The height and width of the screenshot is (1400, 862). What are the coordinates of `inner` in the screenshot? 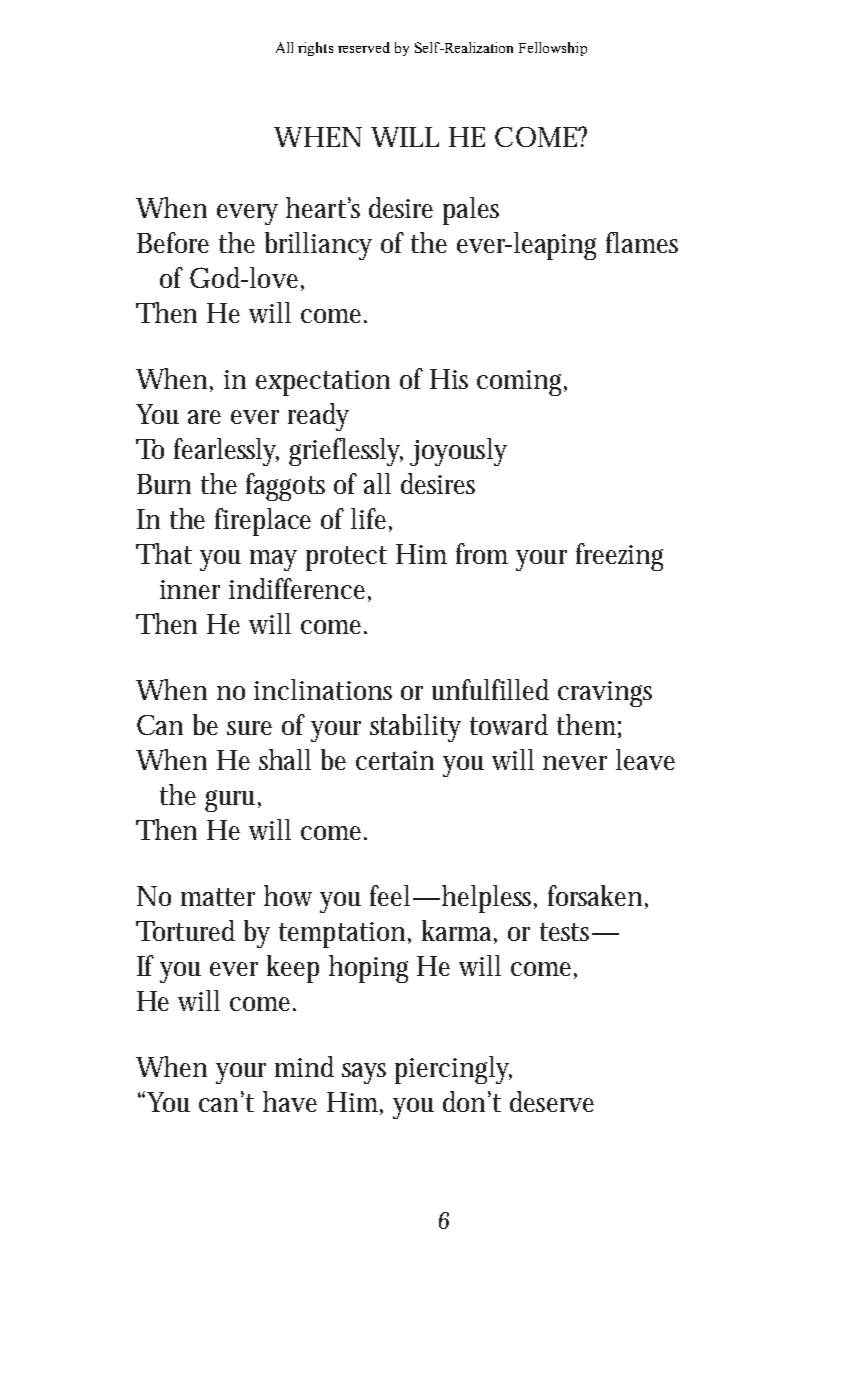 It's located at (190, 589).
